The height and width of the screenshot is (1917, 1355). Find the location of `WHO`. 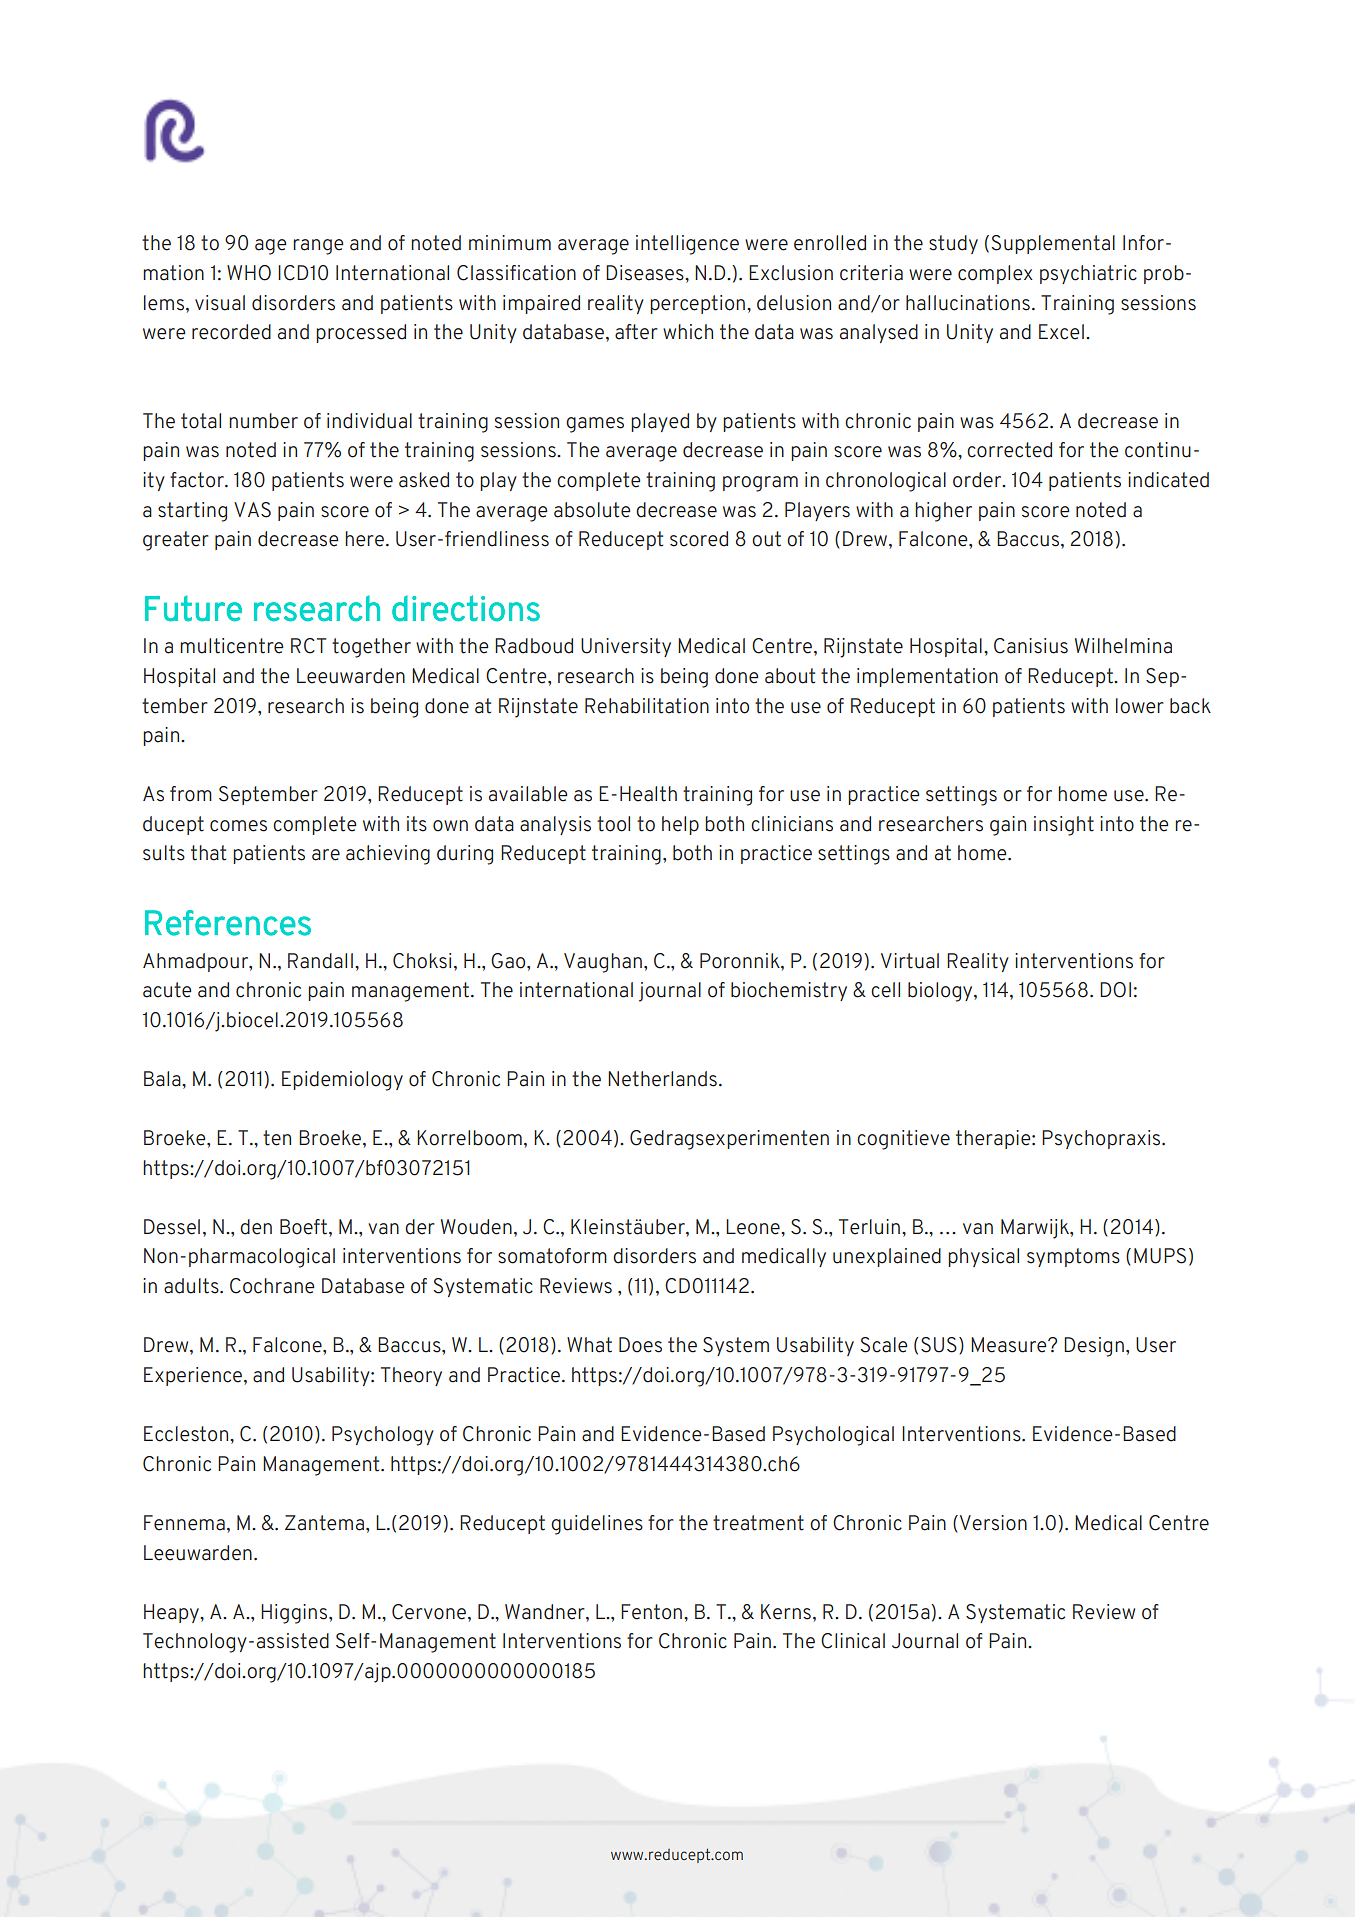

WHO is located at coordinates (249, 273).
